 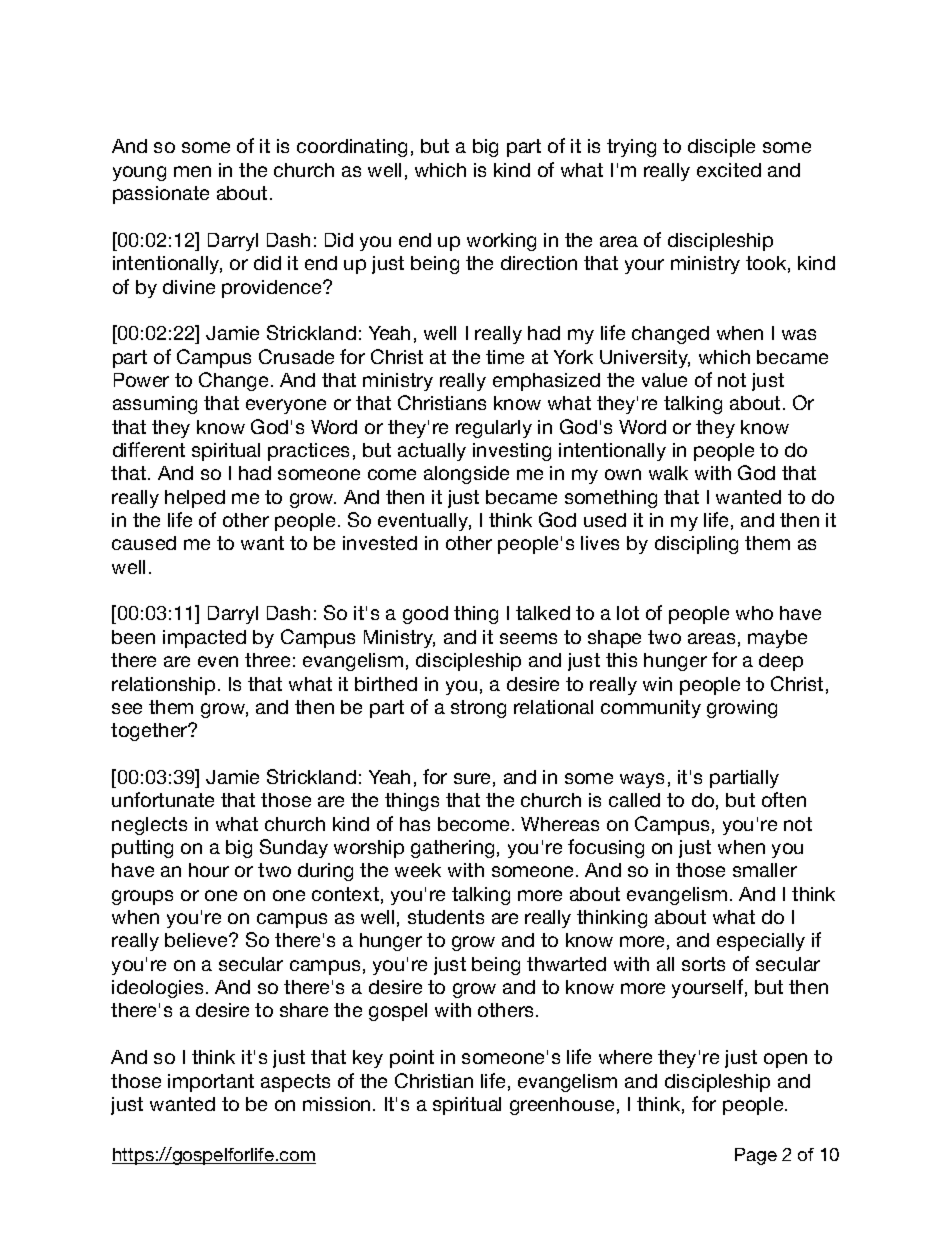 I want to click on men, so click(x=192, y=171).
